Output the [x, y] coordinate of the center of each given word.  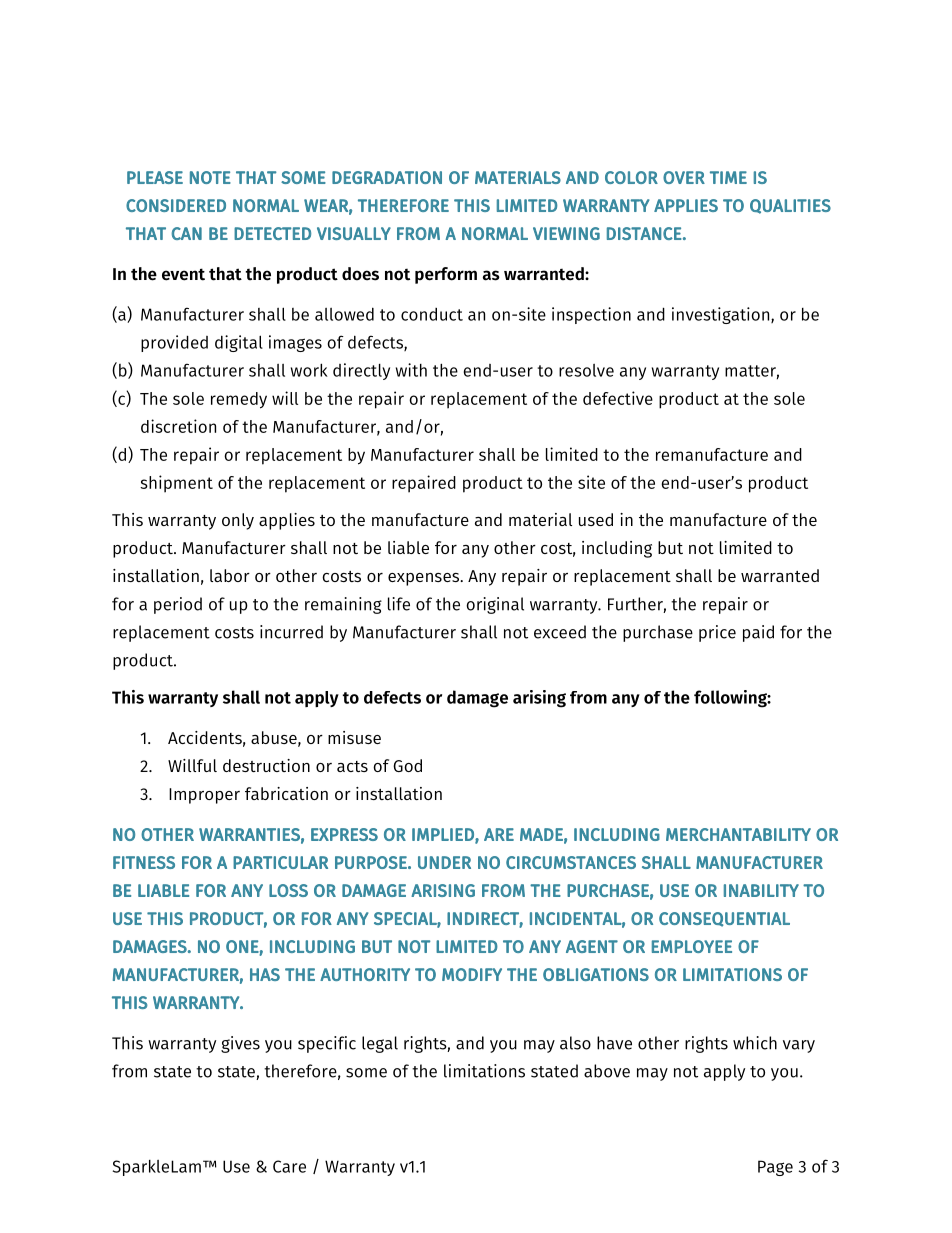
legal [380, 1044]
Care [289, 1166]
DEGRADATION [387, 177]
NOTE [210, 177]
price [717, 633]
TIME [728, 177]
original [495, 605]
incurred [291, 632]
